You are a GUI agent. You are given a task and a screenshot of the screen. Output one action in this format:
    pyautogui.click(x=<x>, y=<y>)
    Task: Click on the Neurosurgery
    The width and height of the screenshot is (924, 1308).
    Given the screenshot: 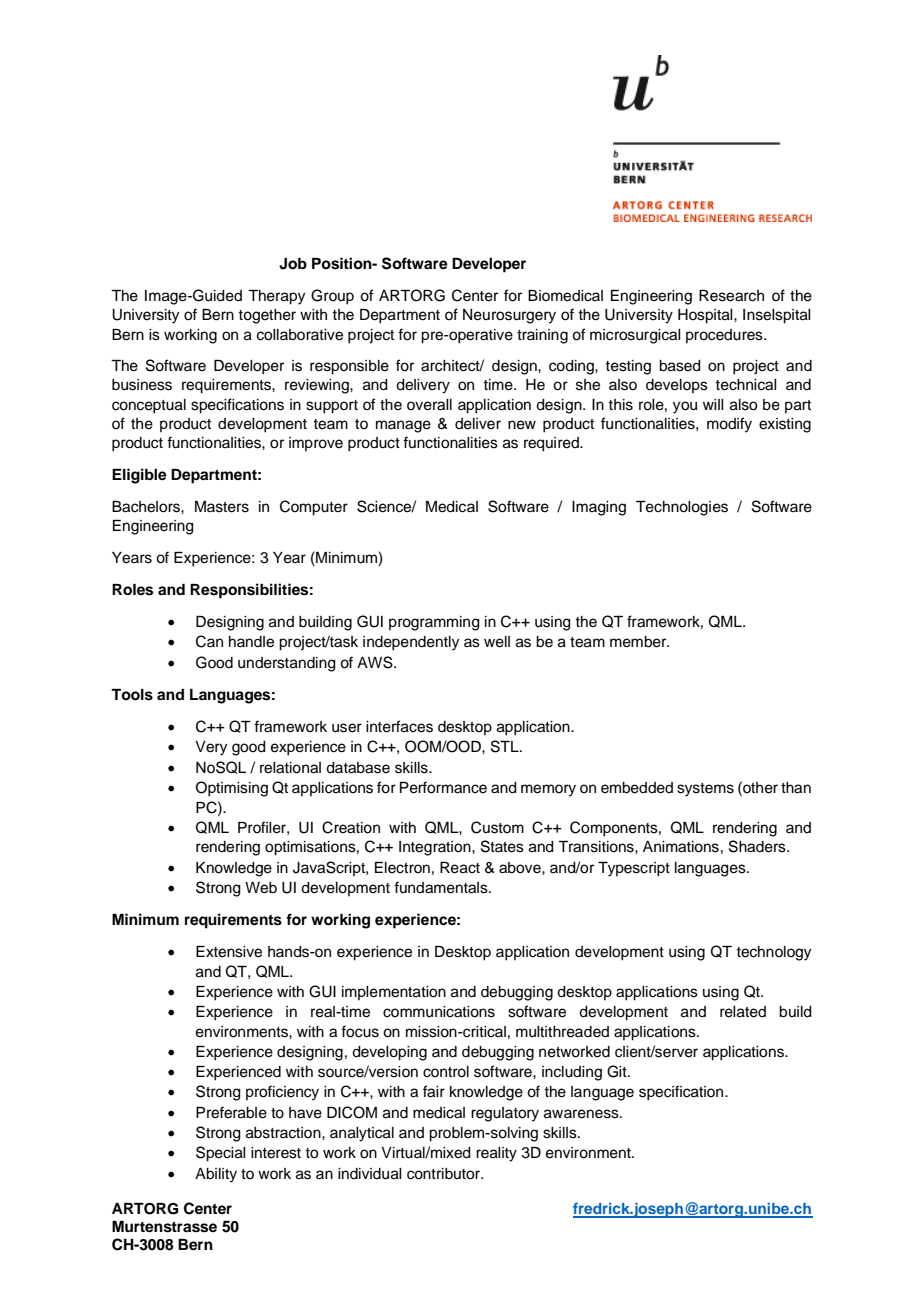 What is the action you would take?
    pyautogui.click(x=509, y=316)
